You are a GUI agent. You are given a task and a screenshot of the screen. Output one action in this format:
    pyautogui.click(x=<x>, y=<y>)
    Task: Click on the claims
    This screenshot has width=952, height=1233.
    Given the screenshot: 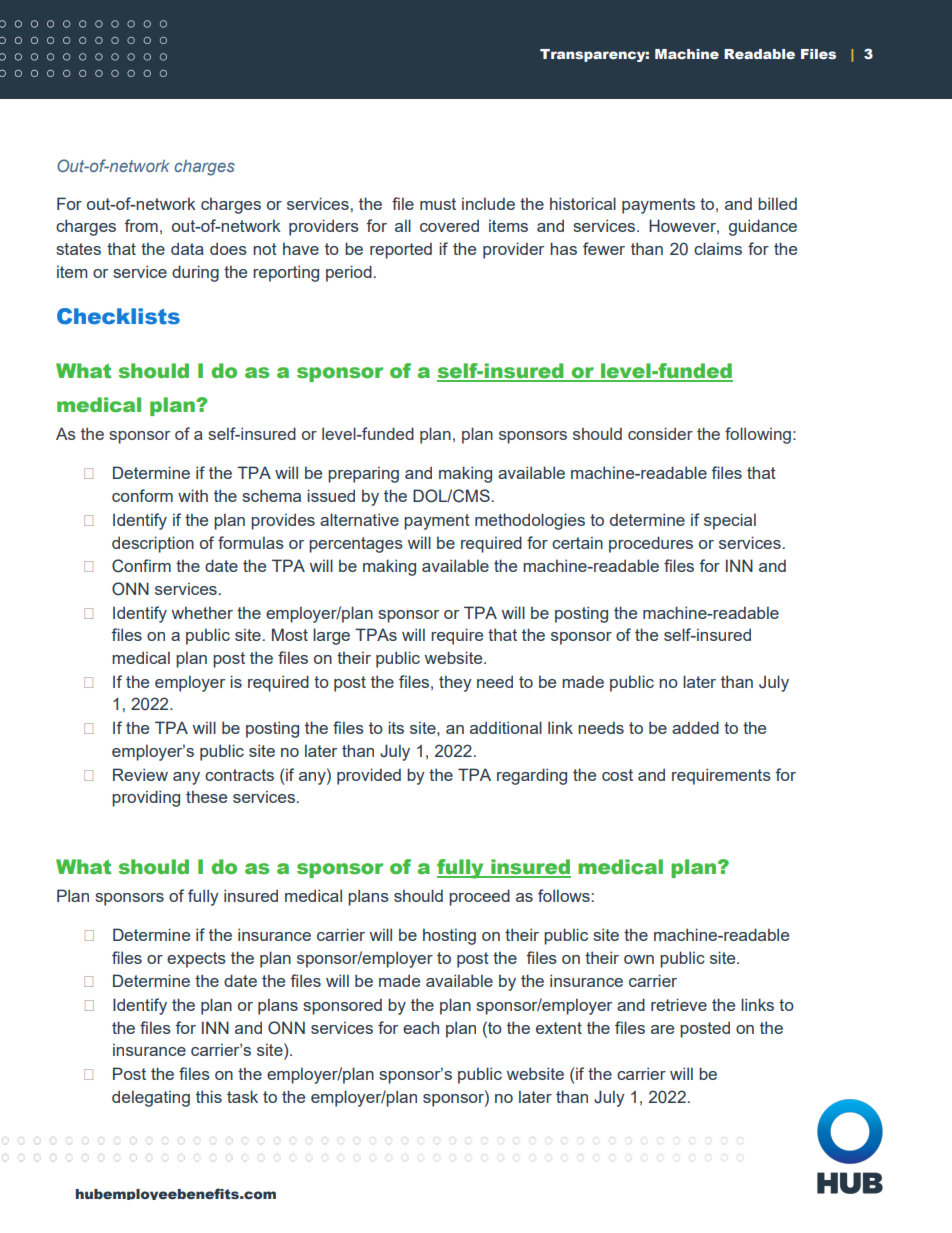 What is the action you would take?
    pyautogui.click(x=718, y=248)
